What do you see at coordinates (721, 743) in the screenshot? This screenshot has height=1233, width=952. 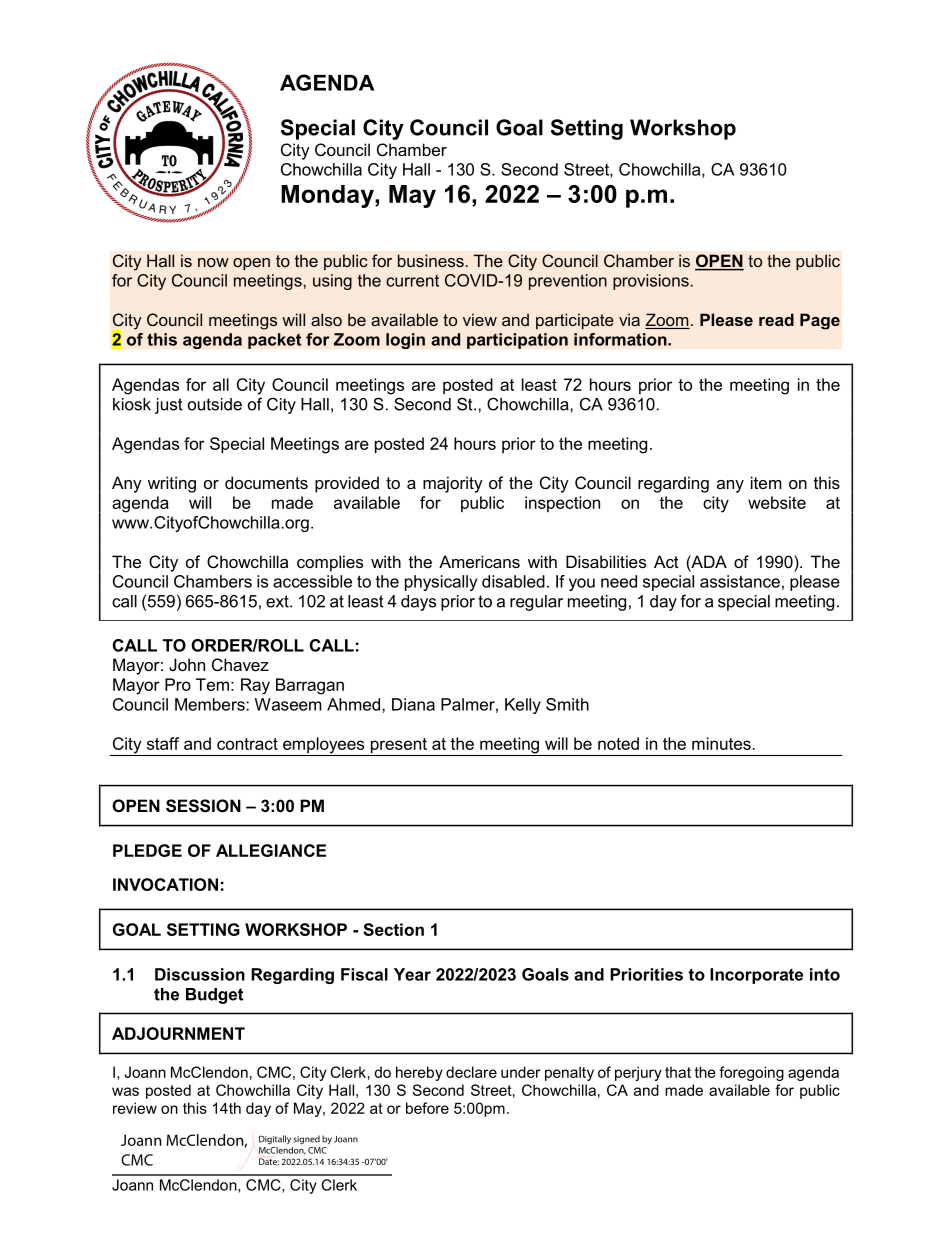 I see `minutes` at bounding box center [721, 743].
